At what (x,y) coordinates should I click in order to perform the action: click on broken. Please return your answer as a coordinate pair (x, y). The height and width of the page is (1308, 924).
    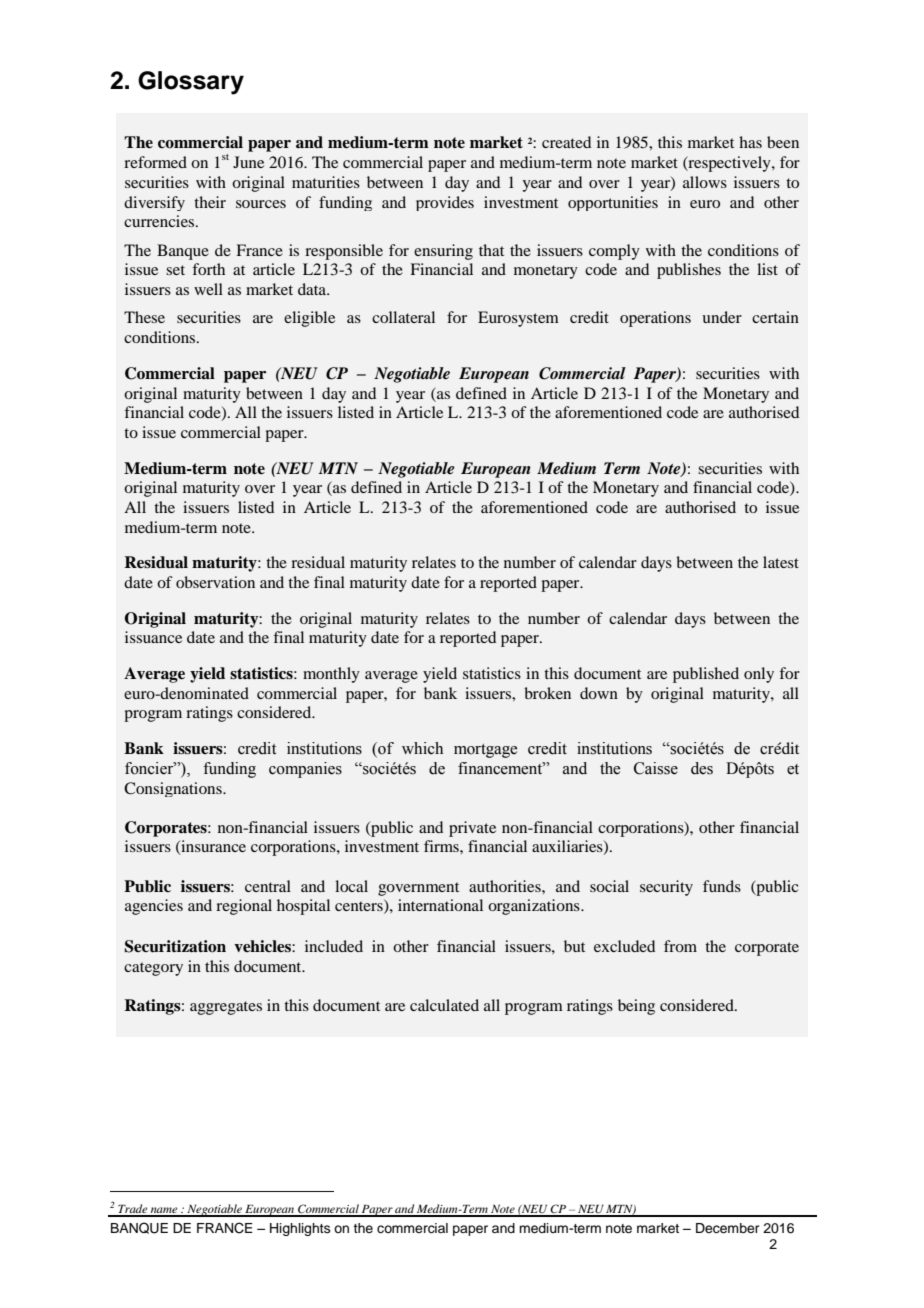
    Looking at the image, I should click on (547, 693).
